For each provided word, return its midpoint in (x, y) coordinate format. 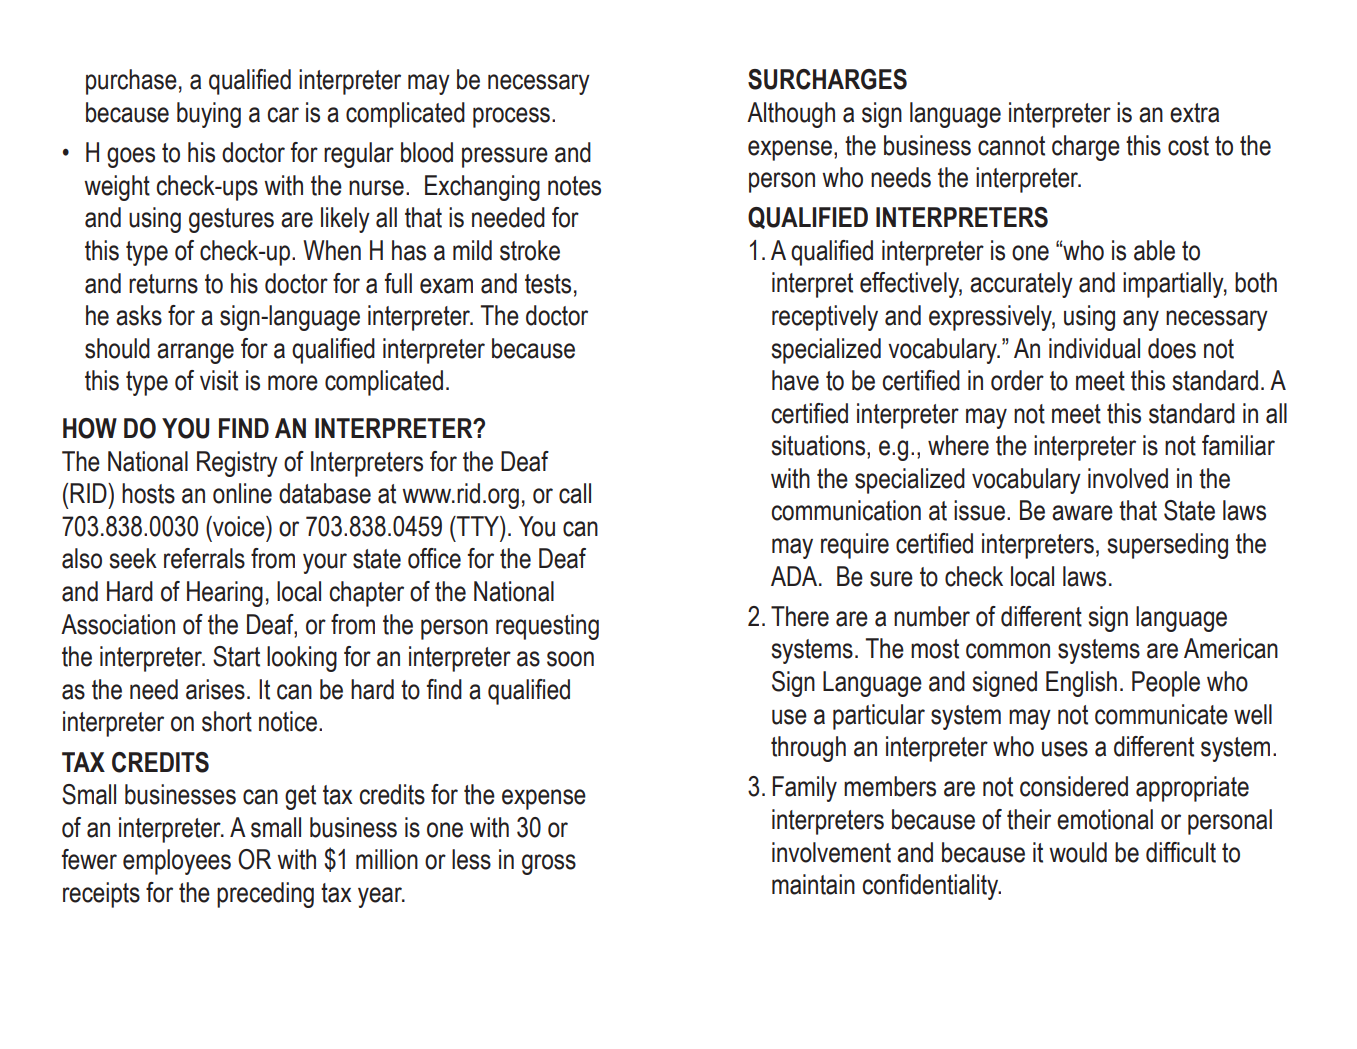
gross (549, 864)
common (1008, 651)
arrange (195, 353)
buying (209, 115)
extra (1194, 113)
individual (1094, 348)
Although (791, 115)
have (795, 380)
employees (177, 862)
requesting (547, 627)
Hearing (225, 594)
